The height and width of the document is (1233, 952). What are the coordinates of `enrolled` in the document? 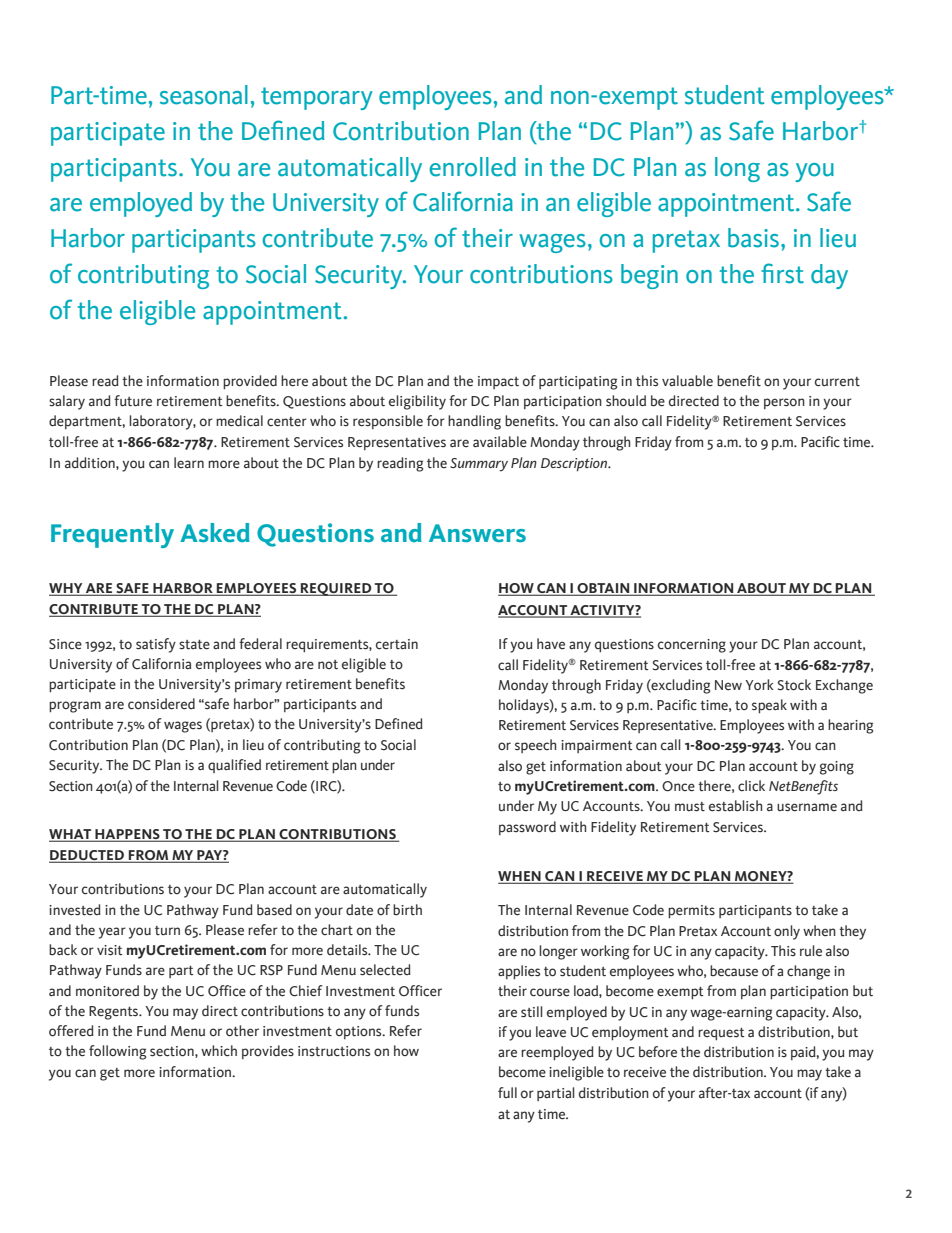 It's located at (472, 167).
